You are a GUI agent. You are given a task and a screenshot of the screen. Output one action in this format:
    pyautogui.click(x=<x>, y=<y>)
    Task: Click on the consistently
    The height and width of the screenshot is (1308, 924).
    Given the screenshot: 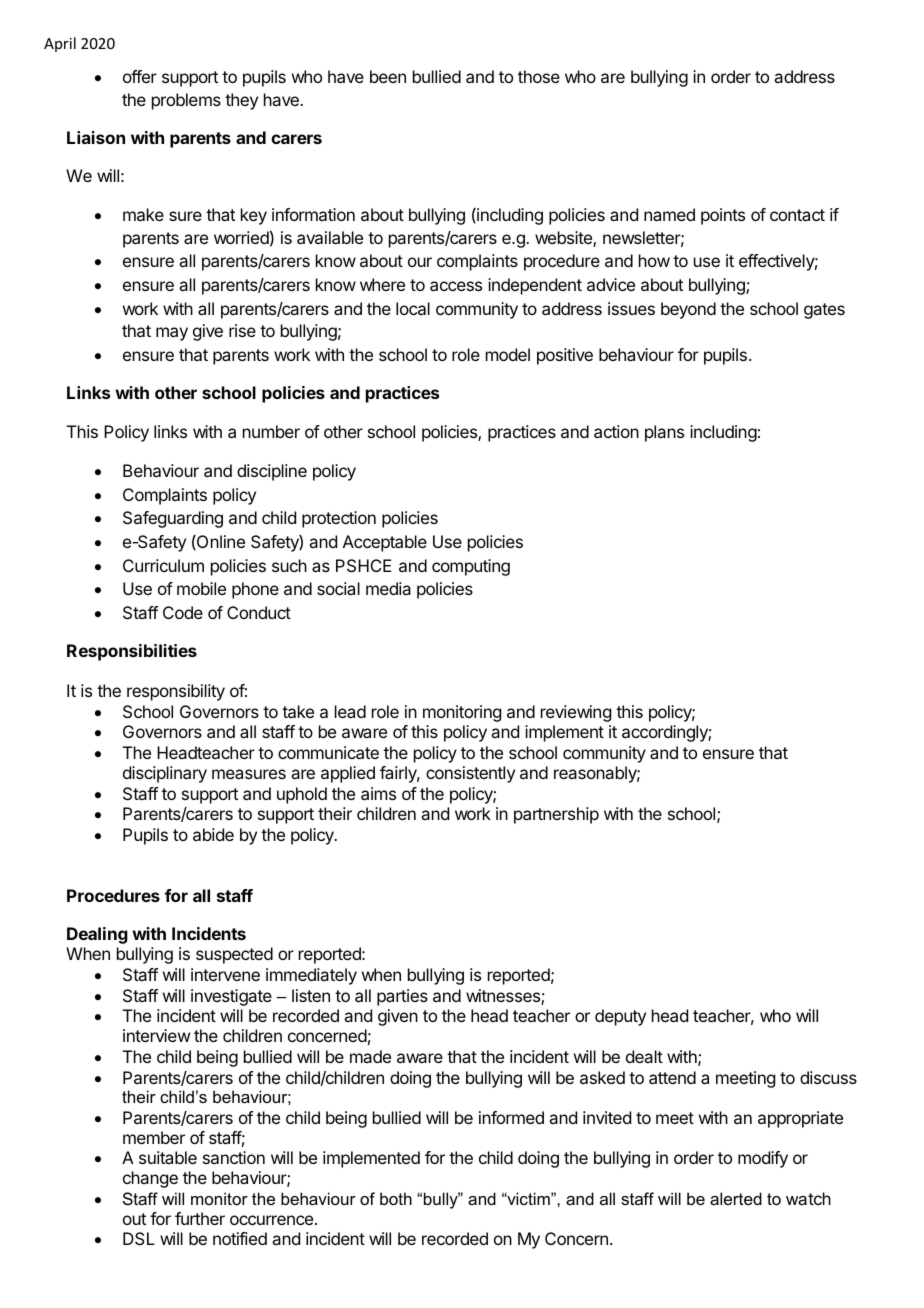 What is the action you would take?
    pyautogui.click(x=470, y=774)
